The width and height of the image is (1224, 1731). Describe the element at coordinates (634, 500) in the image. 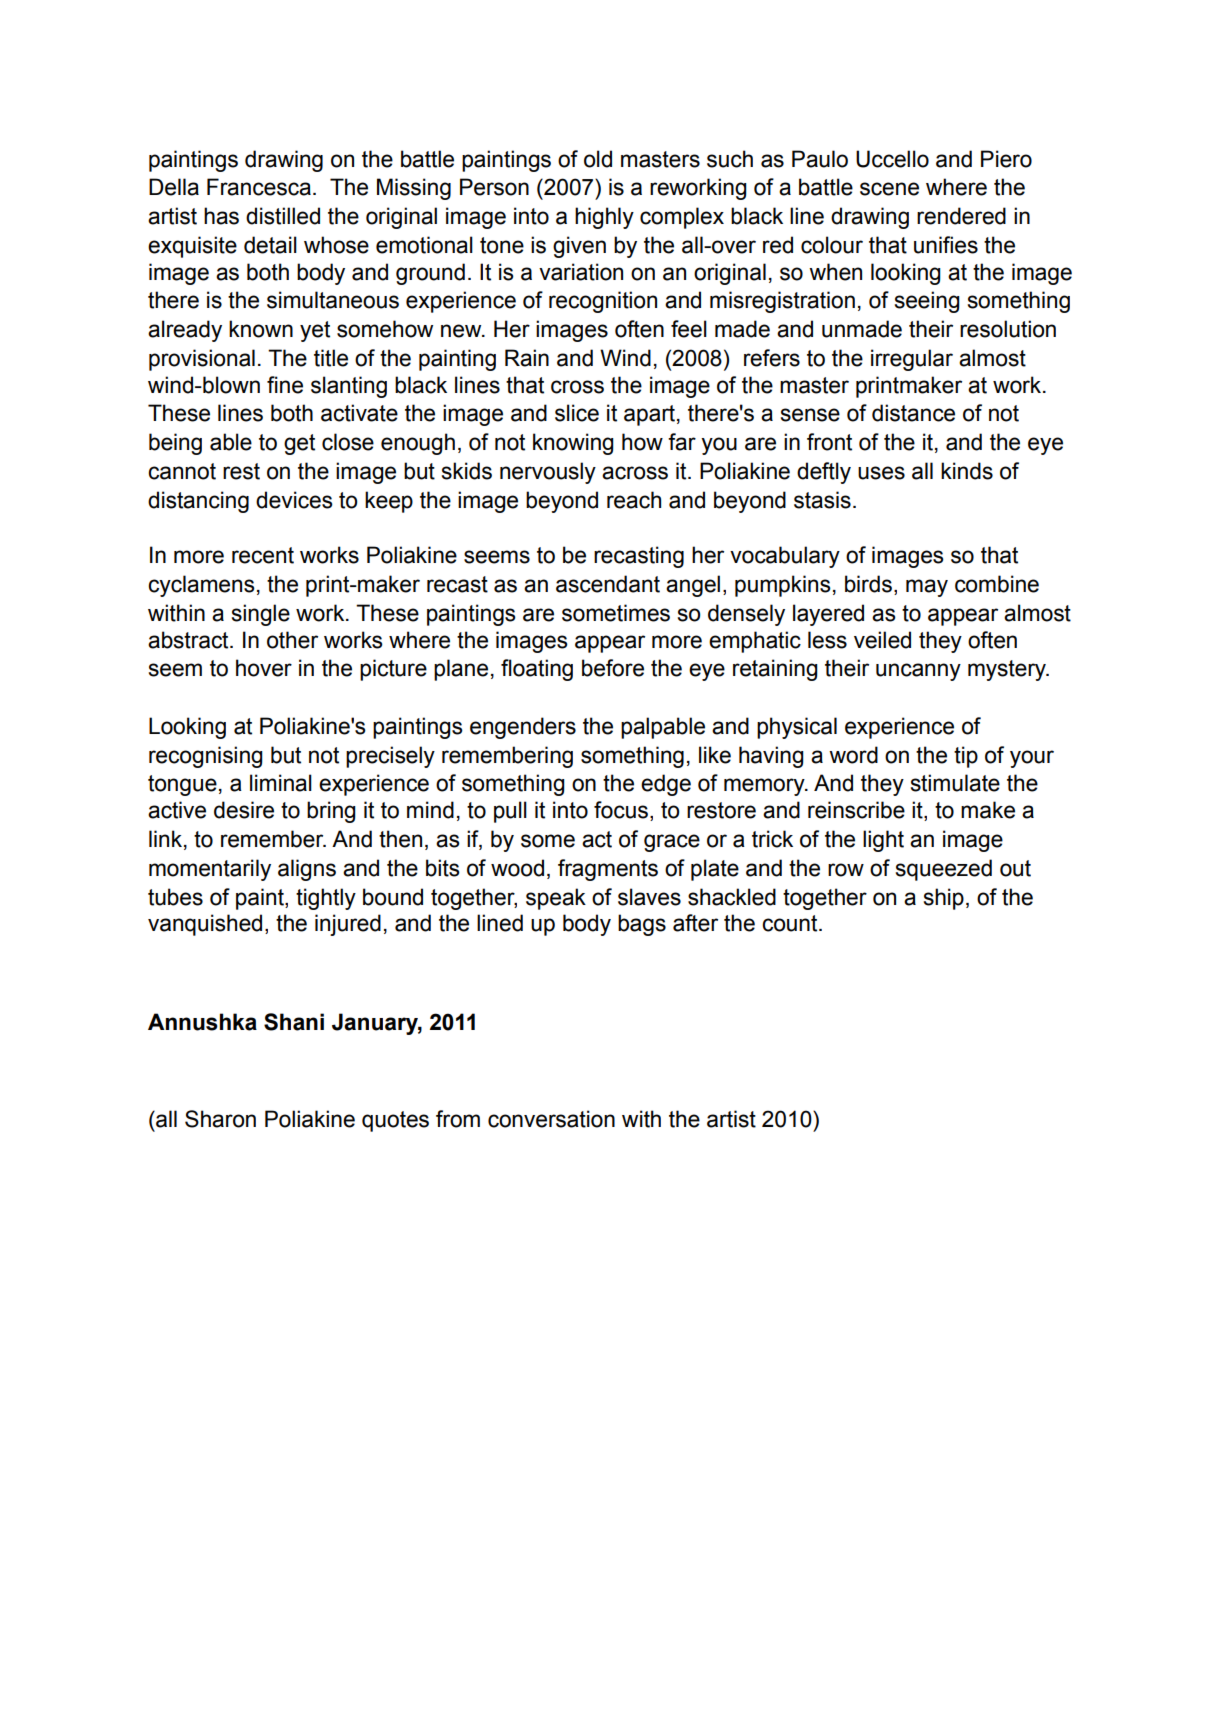

I see `reach` at that location.
